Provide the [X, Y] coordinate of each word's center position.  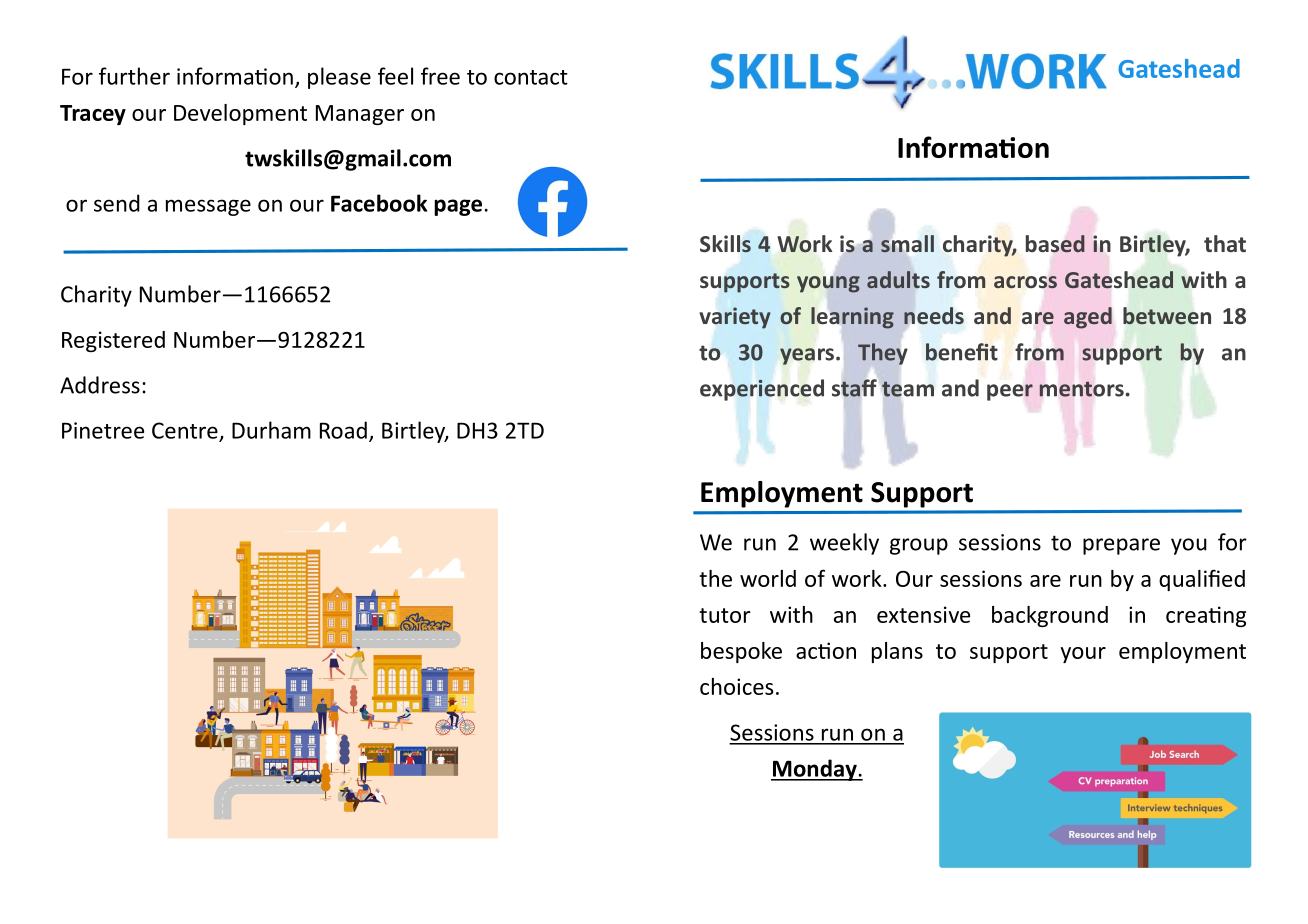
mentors [1081, 389]
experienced [762, 390]
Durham [271, 430]
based [1055, 244]
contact [531, 77]
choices [737, 686]
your [1083, 655]
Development [240, 114]
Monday [815, 770]
